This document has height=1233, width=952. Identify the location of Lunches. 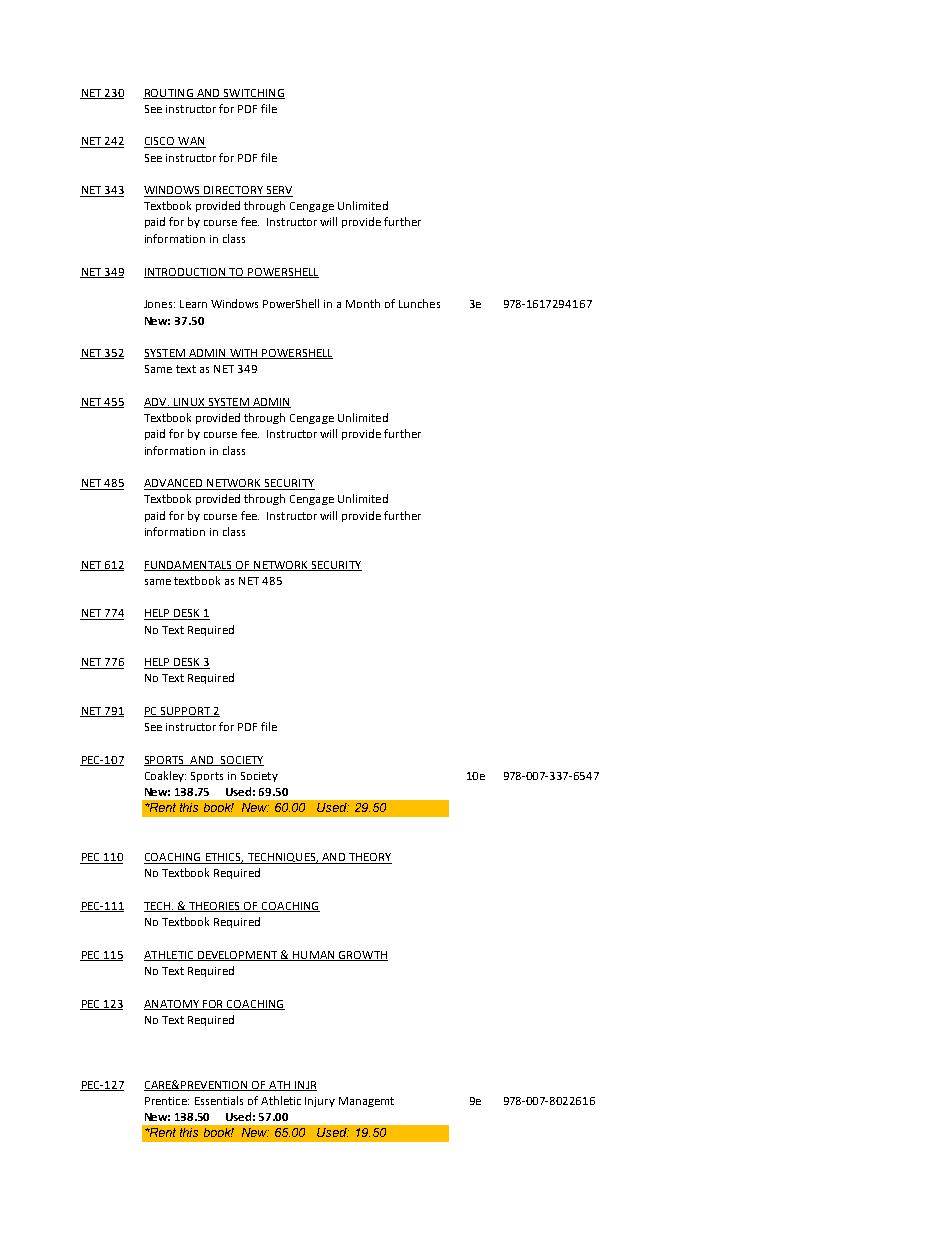
(419, 303).
